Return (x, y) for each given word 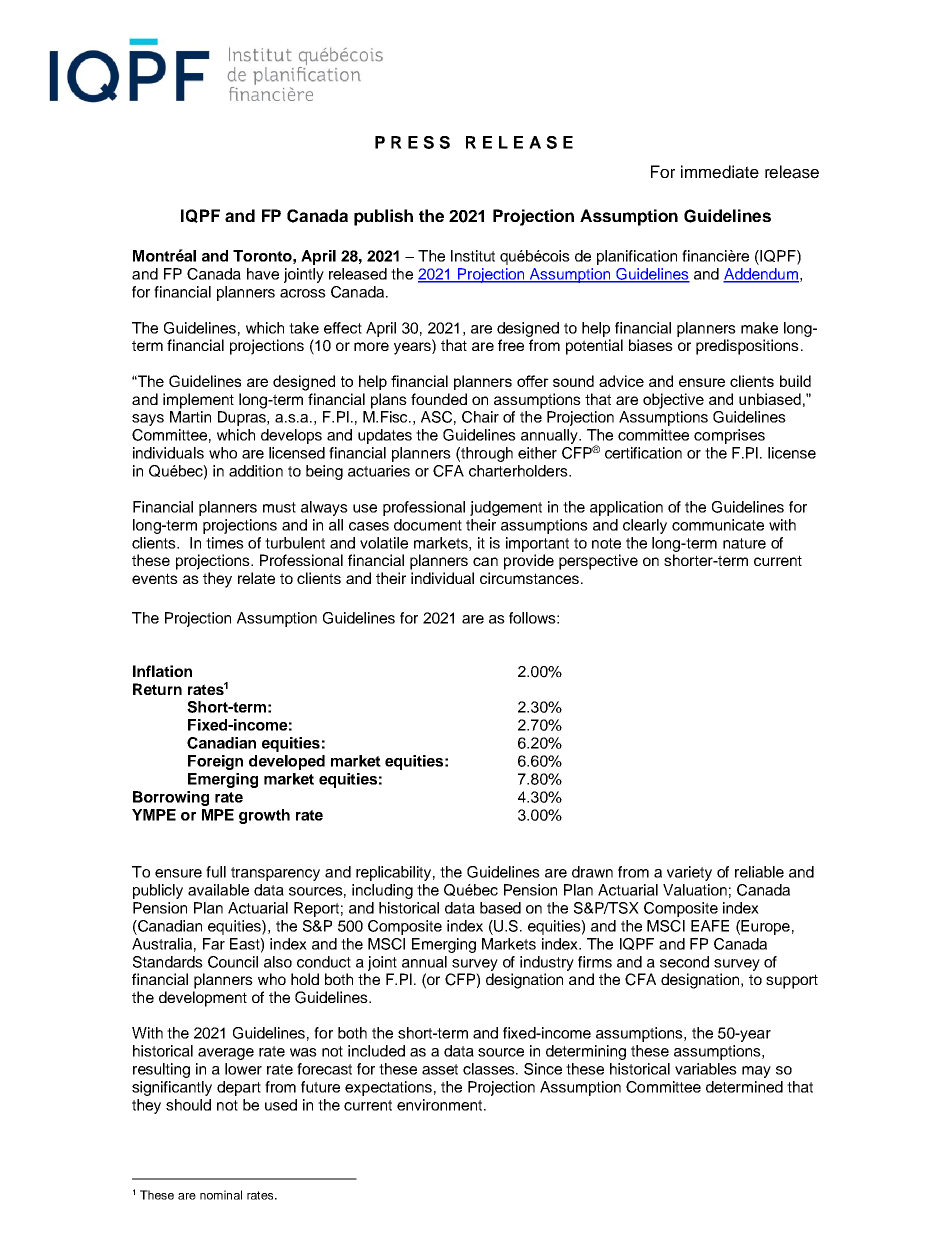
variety (689, 873)
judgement (506, 508)
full (216, 872)
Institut (473, 256)
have (263, 274)
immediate (720, 172)
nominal (221, 1195)
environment (441, 1105)
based (500, 908)
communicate (718, 525)
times (225, 543)
